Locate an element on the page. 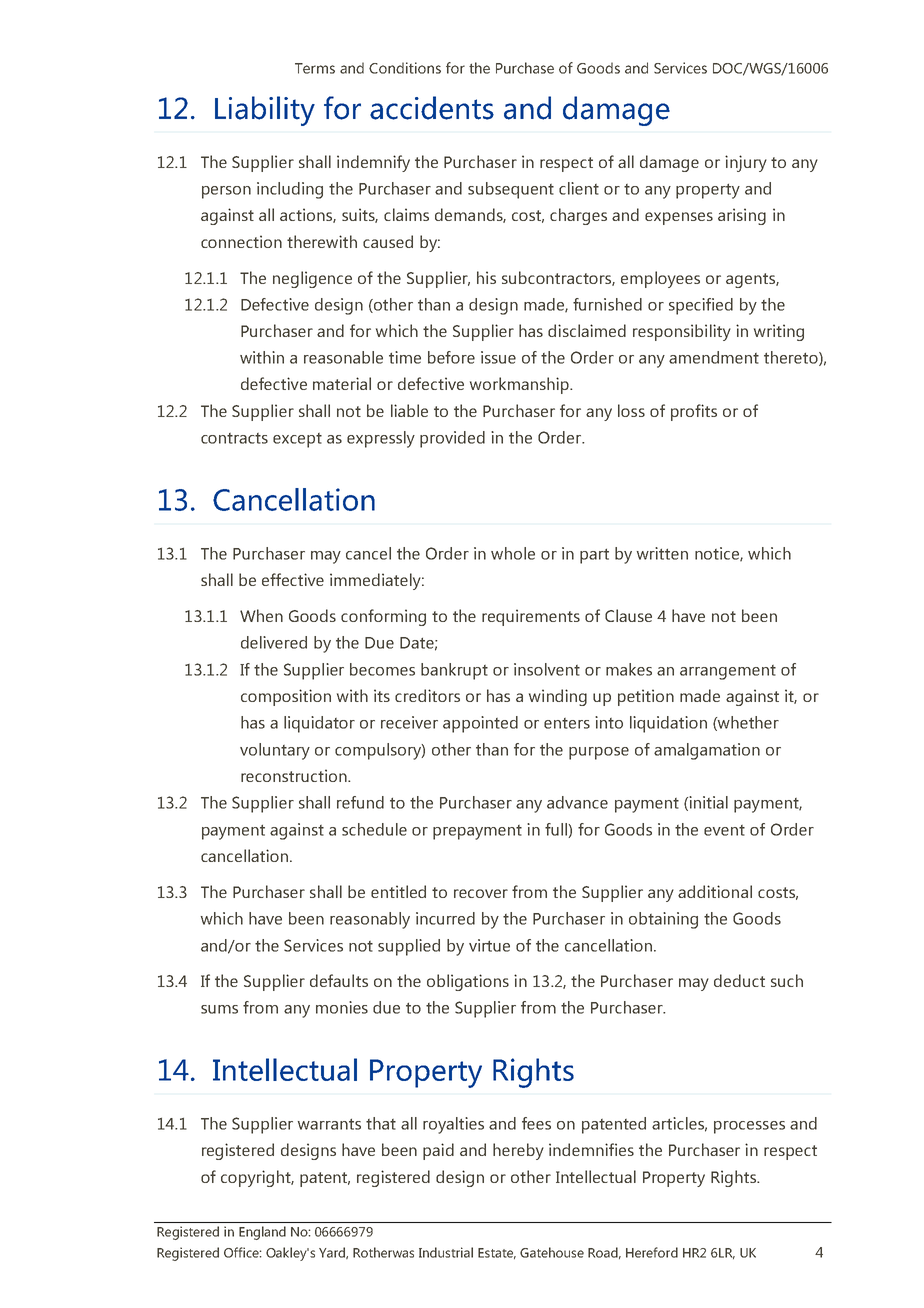 This document has width=924, height=1308. material is located at coordinates (342, 383).
